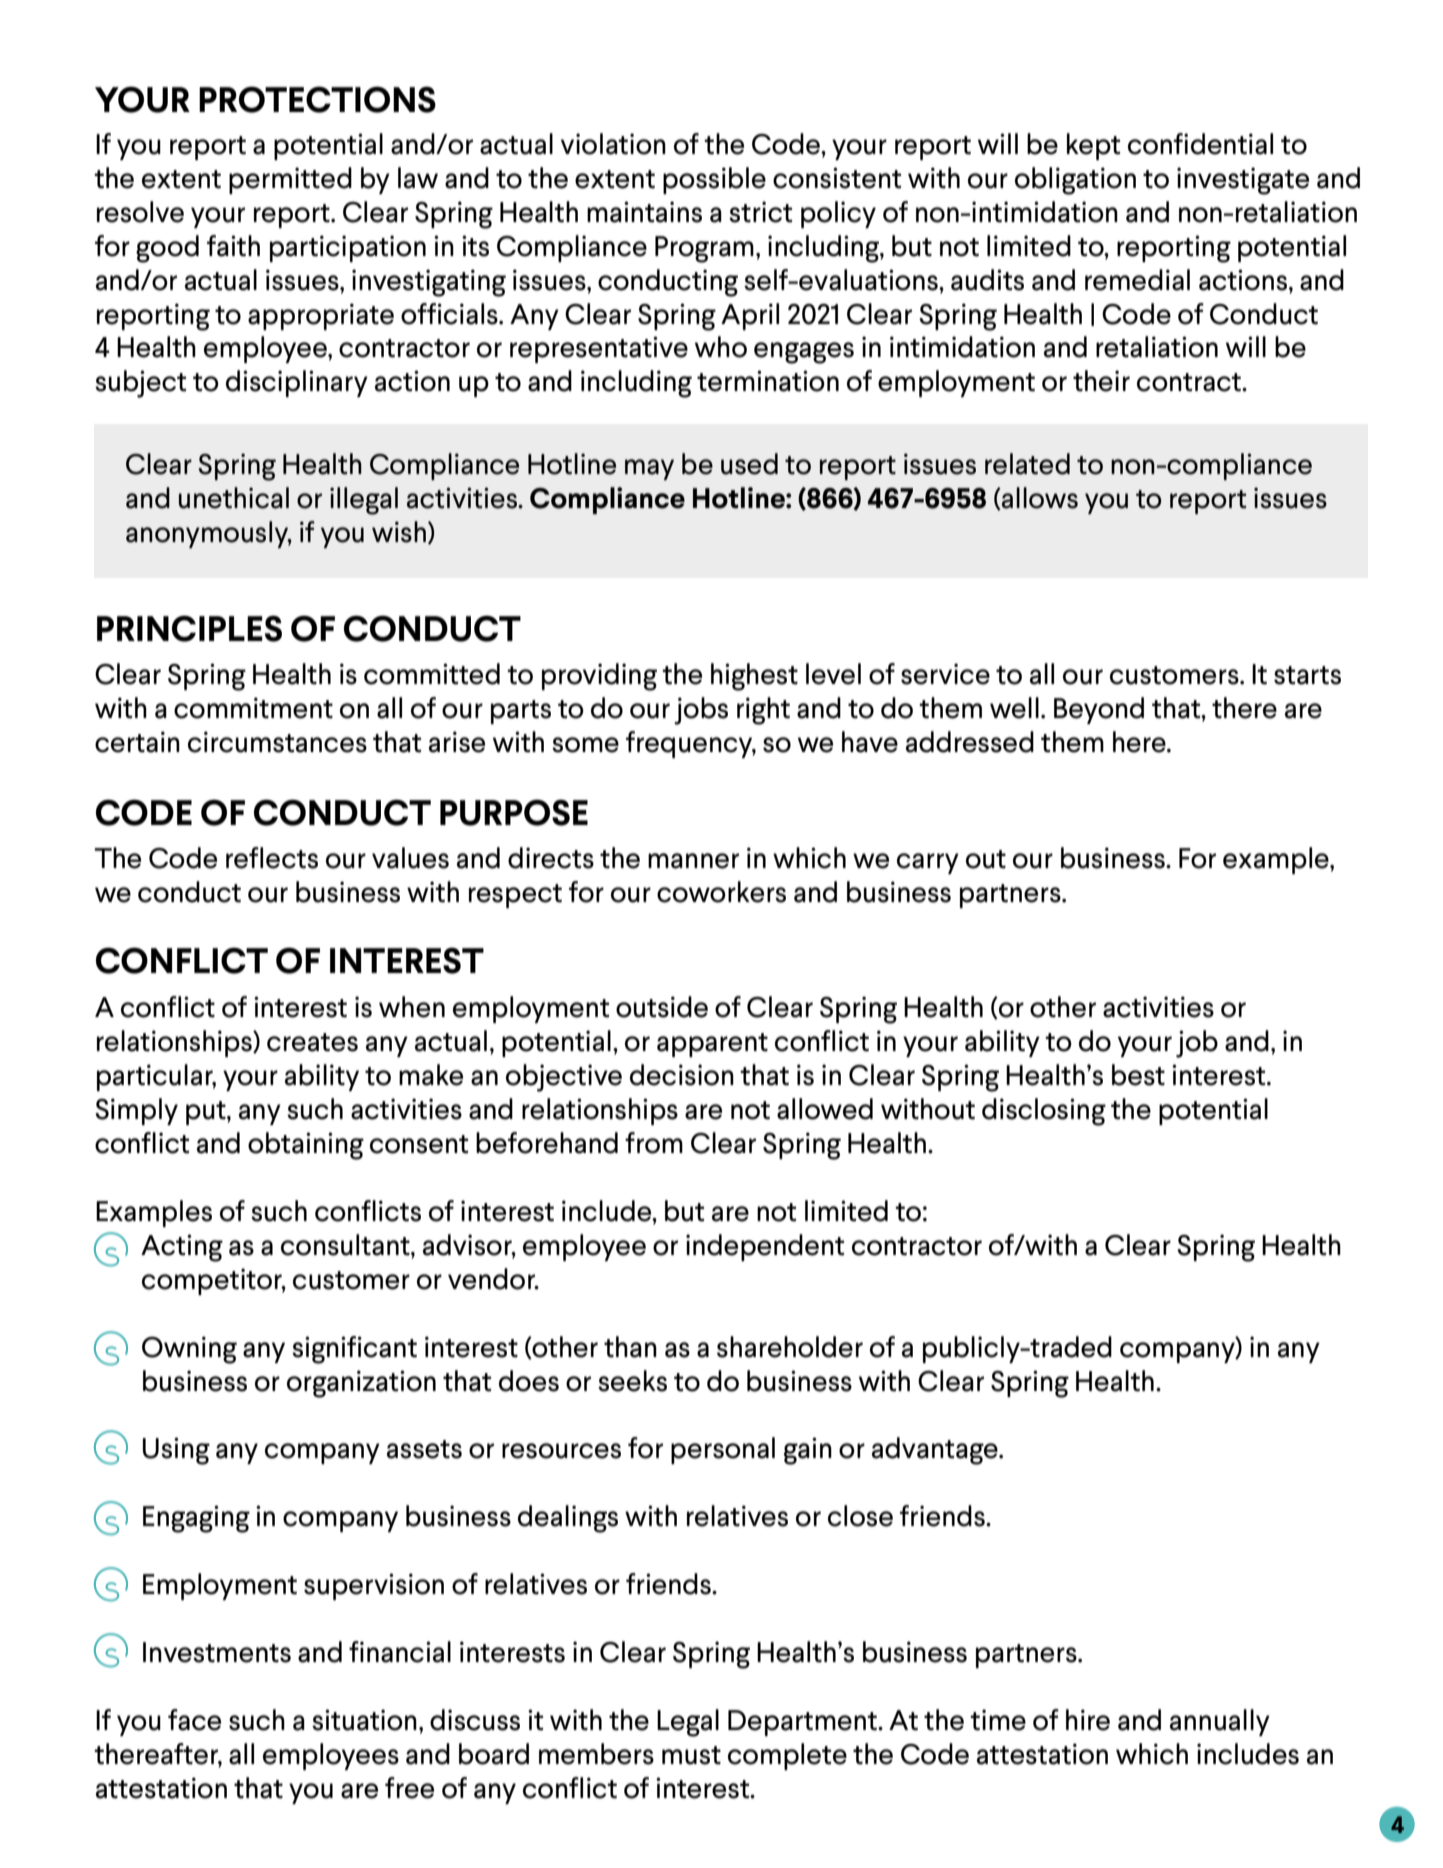 This page has width=1443, height=1868. What do you see at coordinates (936, 1451) in the page?
I see `advantage` at bounding box center [936, 1451].
